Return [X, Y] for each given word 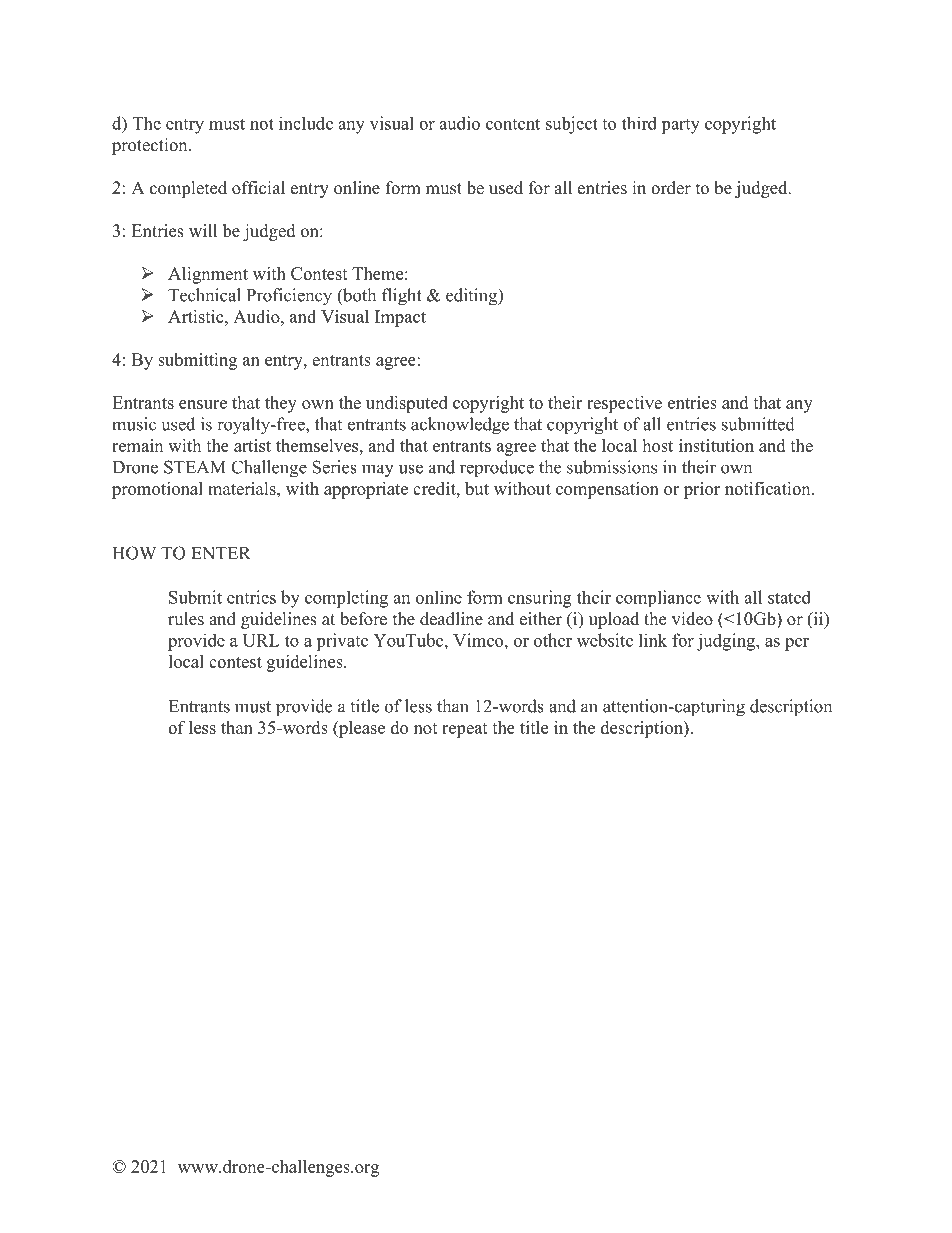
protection [151, 146]
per [797, 644]
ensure [203, 404]
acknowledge [460, 426]
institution [716, 445]
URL [261, 640]
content [513, 124]
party [680, 126]
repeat [465, 730]
